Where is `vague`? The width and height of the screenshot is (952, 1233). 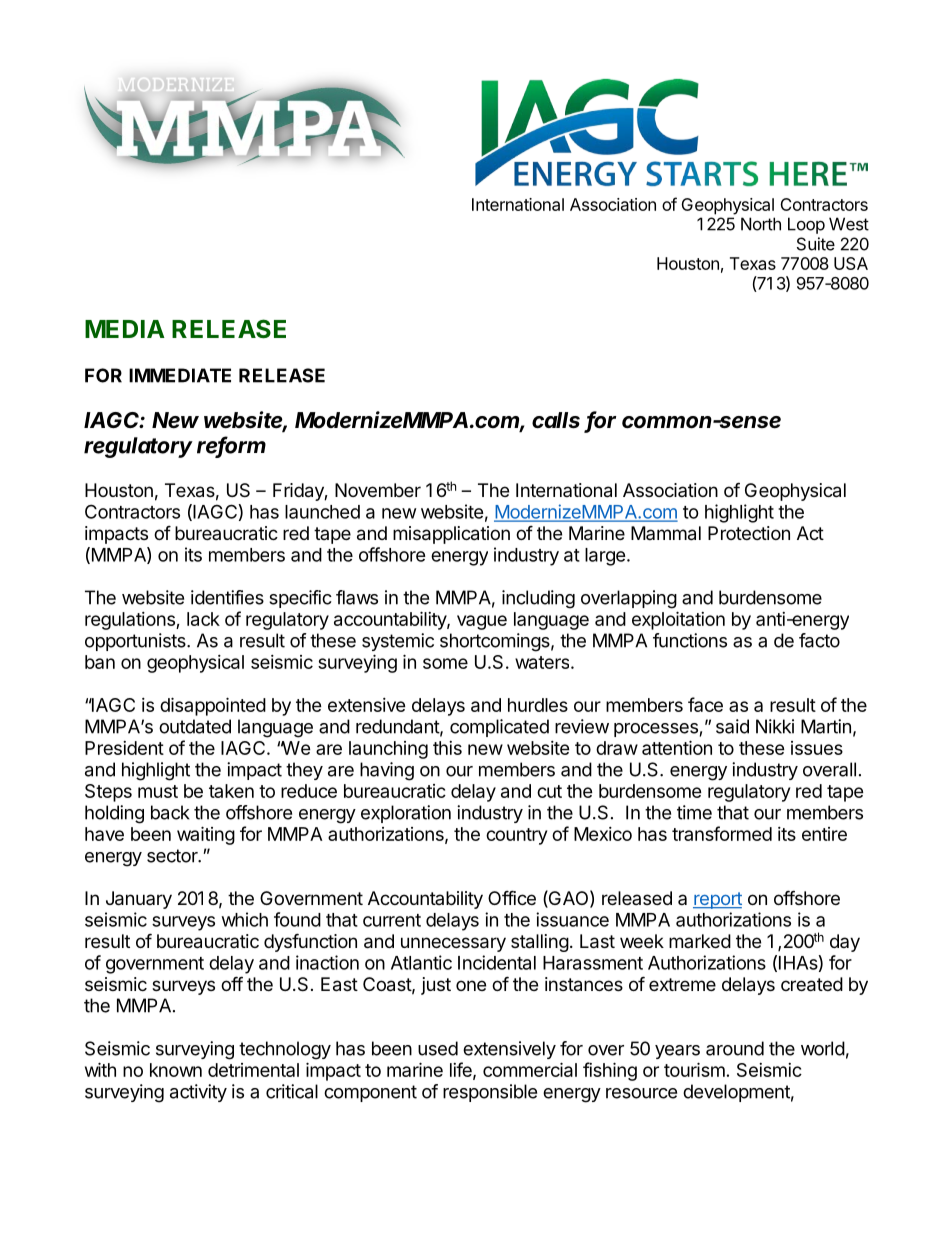 vague is located at coordinates (482, 622).
